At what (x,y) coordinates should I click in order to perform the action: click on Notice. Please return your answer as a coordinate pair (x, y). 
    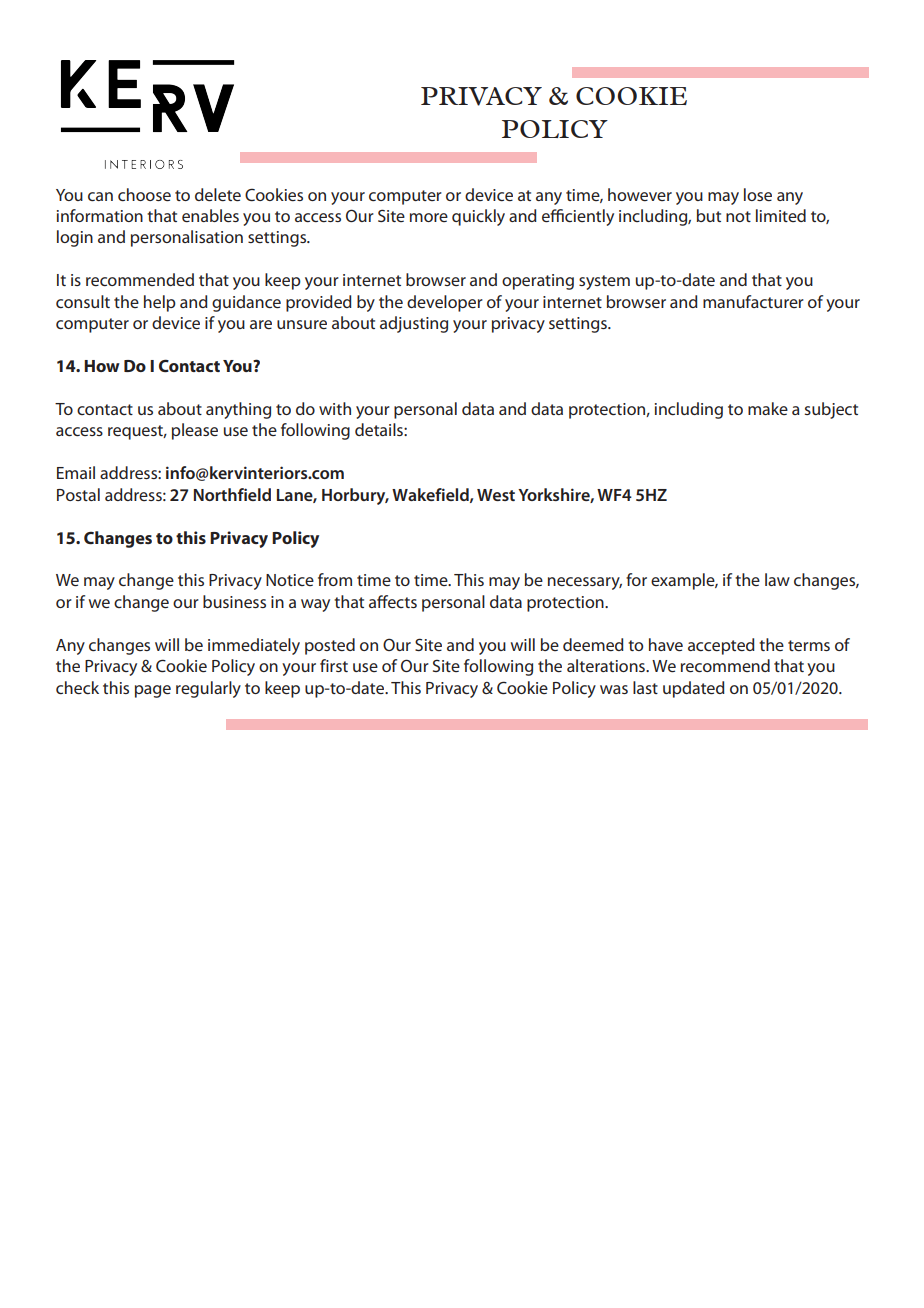
    Looking at the image, I should click on (290, 580).
